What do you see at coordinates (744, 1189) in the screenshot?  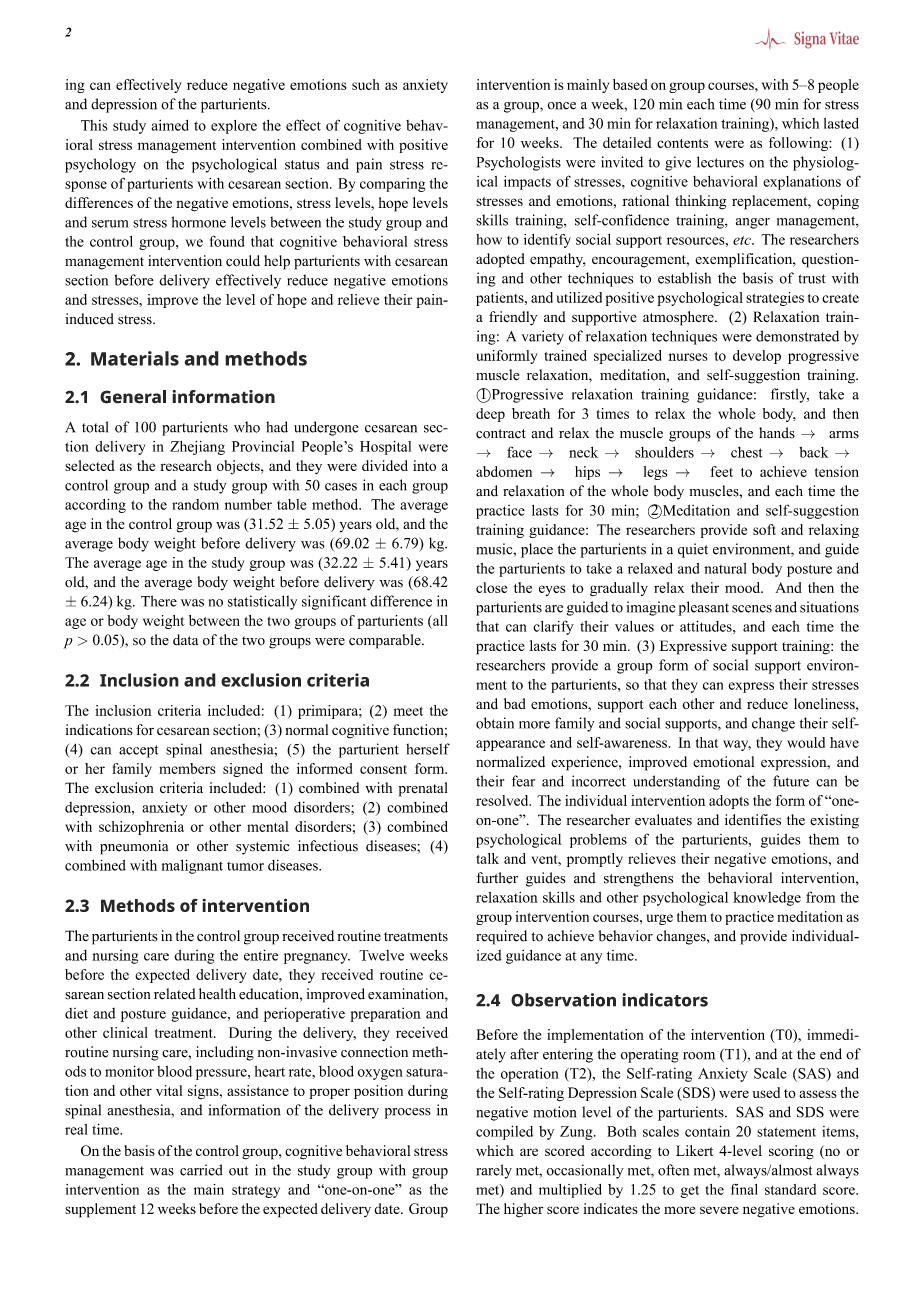 I see `final` at bounding box center [744, 1189].
